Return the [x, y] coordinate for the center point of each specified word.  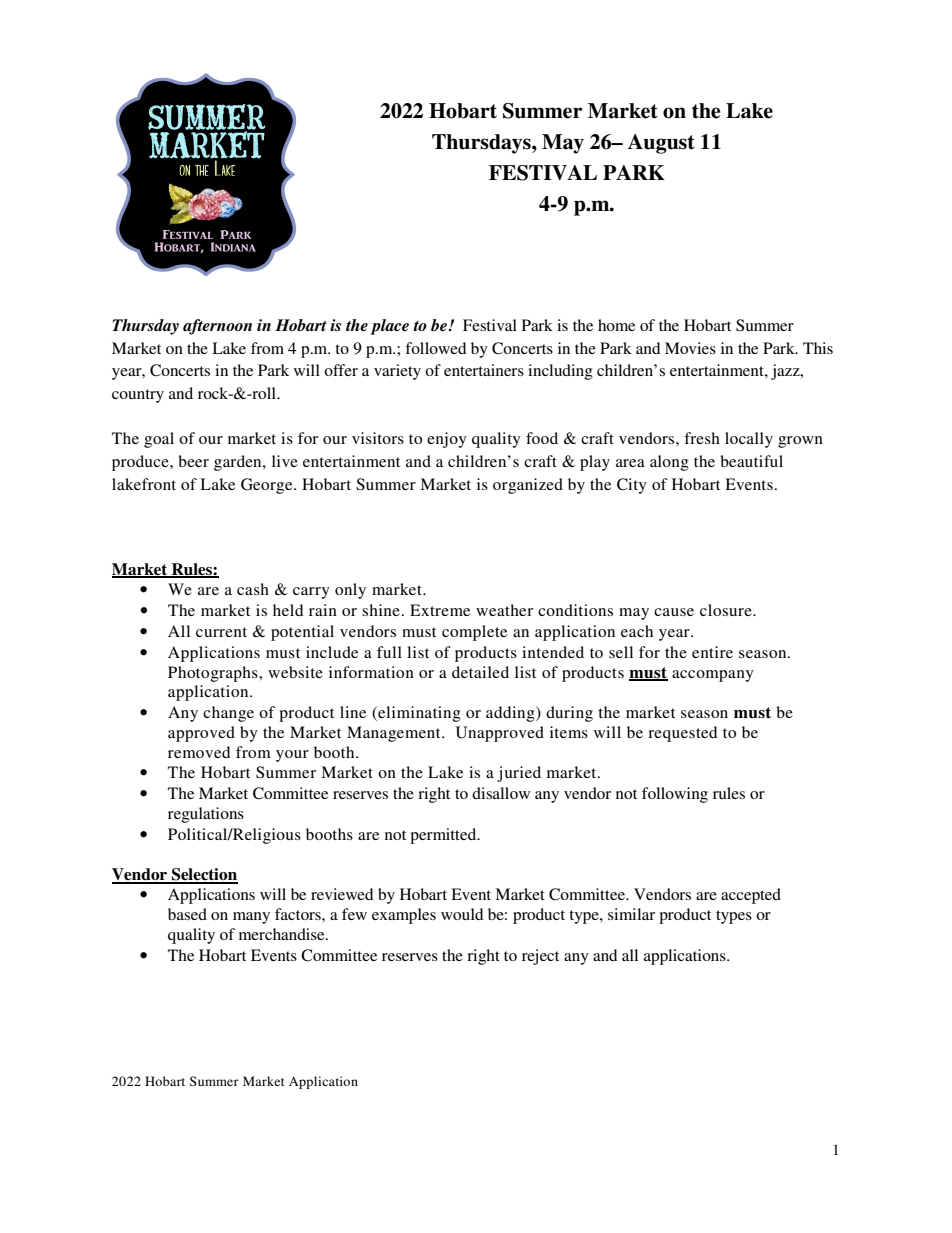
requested [682, 734]
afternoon [217, 327]
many [251, 918]
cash [253, 589]
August [661, 144]
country [138, 396]
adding [511, 714]
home [616, 325]
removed [199, 752]
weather [504, 610]
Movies [690, 348]
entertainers [484, 370]
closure [727, 610]
